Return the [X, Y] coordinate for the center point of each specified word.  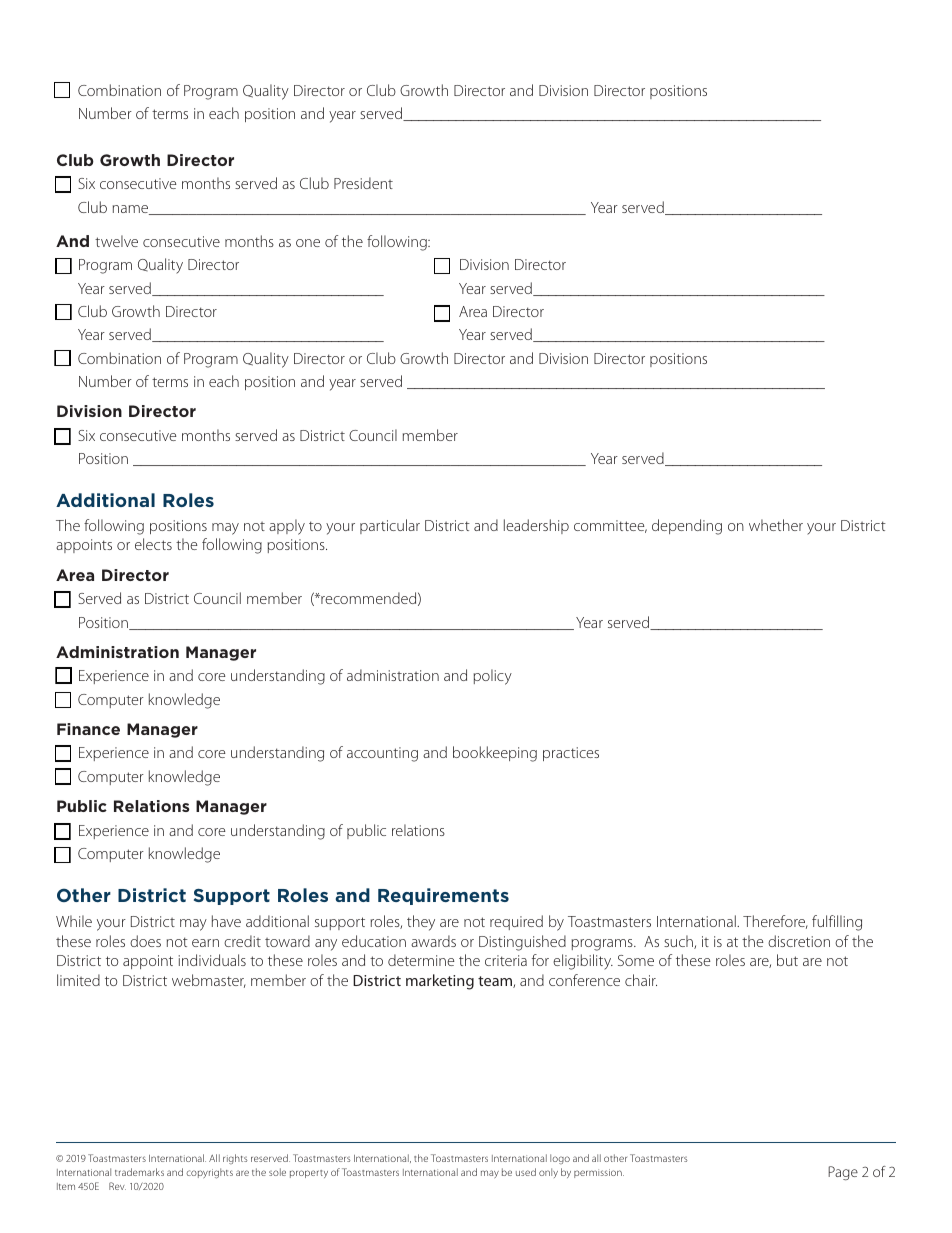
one [308, 243]
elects [153, 544]
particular [390, 526]
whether [776, 525]
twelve [116, 241]
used [526, 1172]
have [226, 921]
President [363, 183]
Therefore [775, 922]
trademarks [139, 1172]
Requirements [443, 896]
